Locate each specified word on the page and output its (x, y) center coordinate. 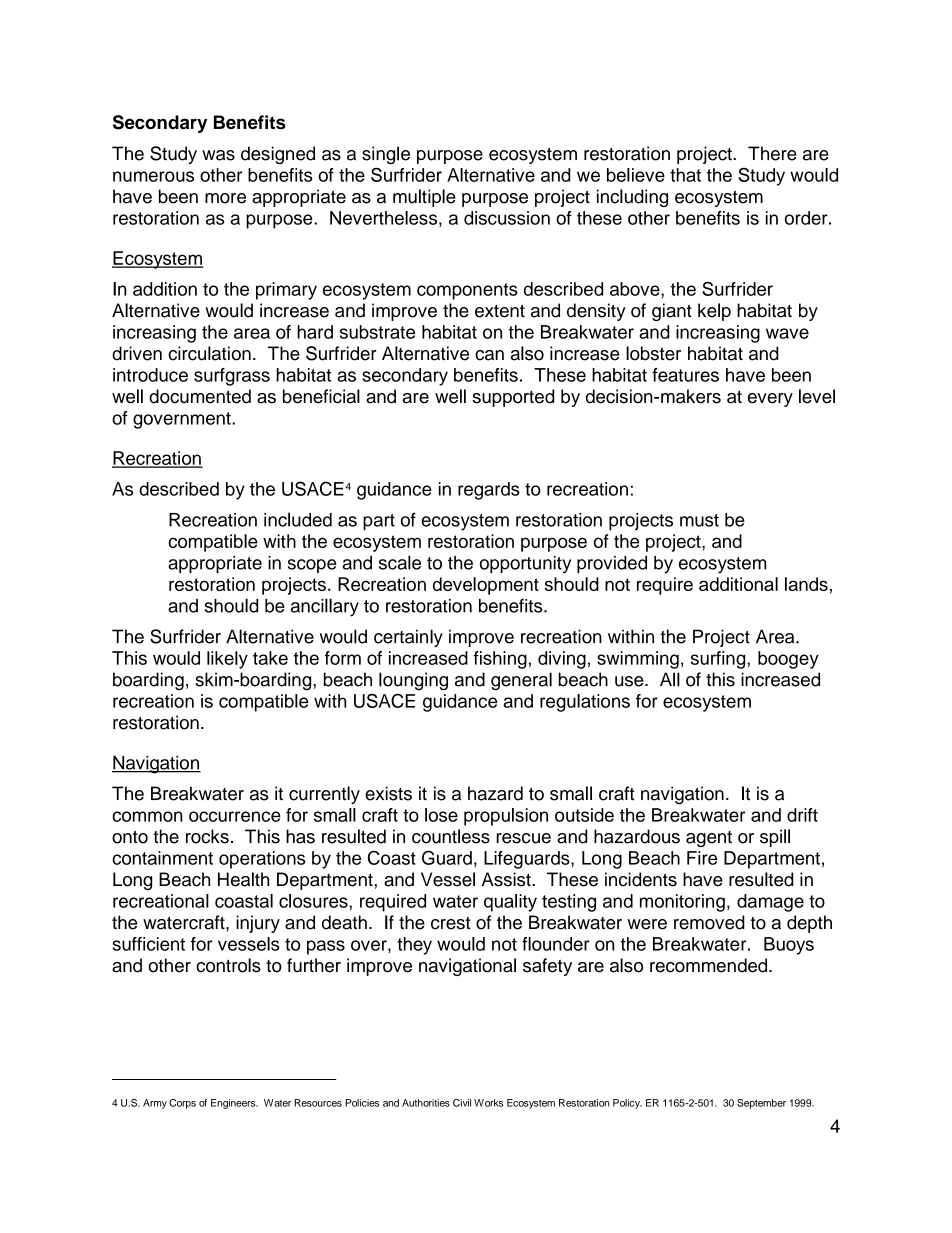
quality (510, 903)
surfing (719, 660)
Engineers (234, 1104)
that (685, 175)
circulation (209, 353)
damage (770, 903)
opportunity (525, 565)
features (685, 375)
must (699, 520)
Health (243, 879)
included (298, 519)
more (225, 198)
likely (227, 660)
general (521, 681)
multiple (424, 198)
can (489, 355)
